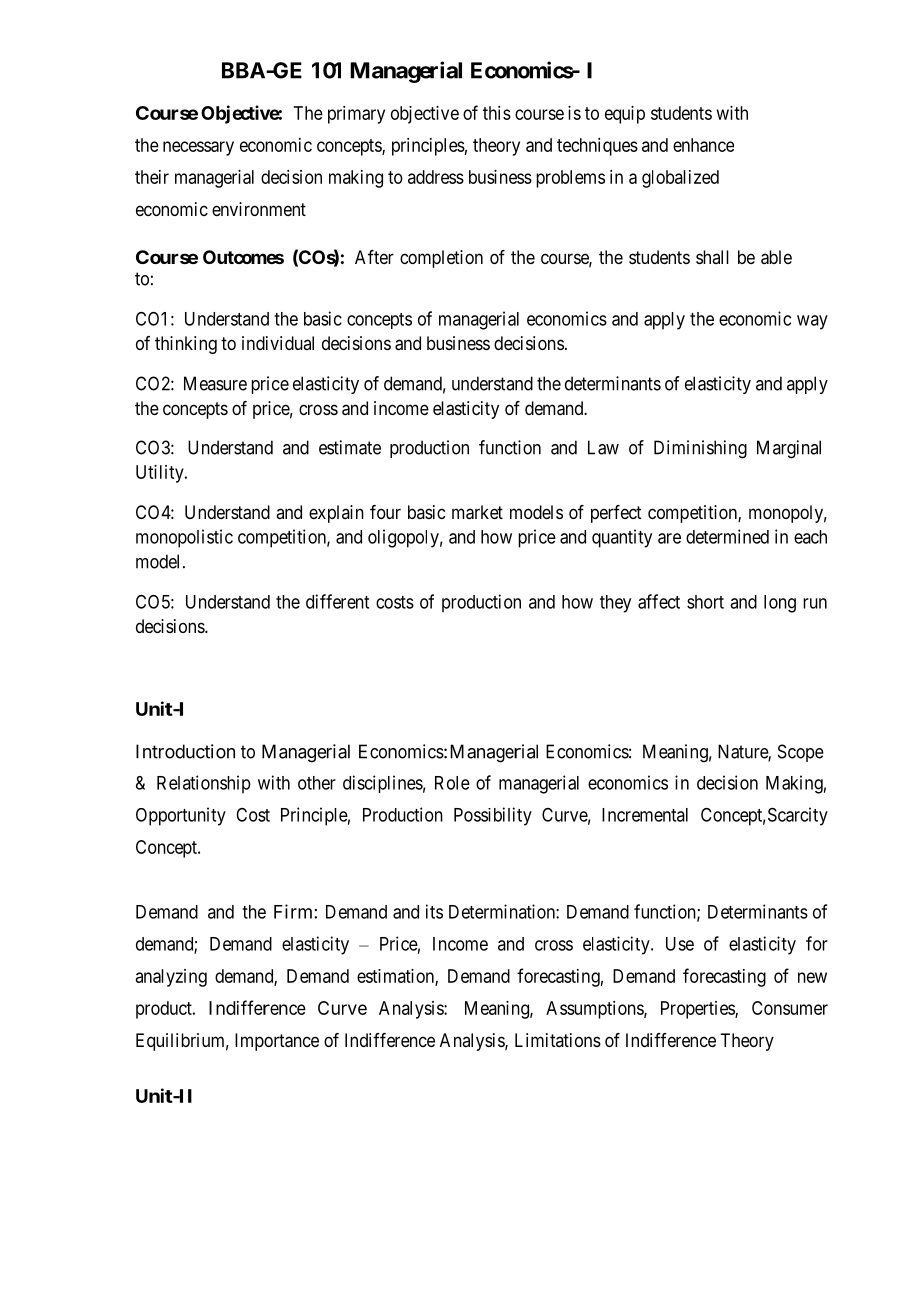 The image size is (924, 1307). I want to click on Scope, so click(801, 753).
